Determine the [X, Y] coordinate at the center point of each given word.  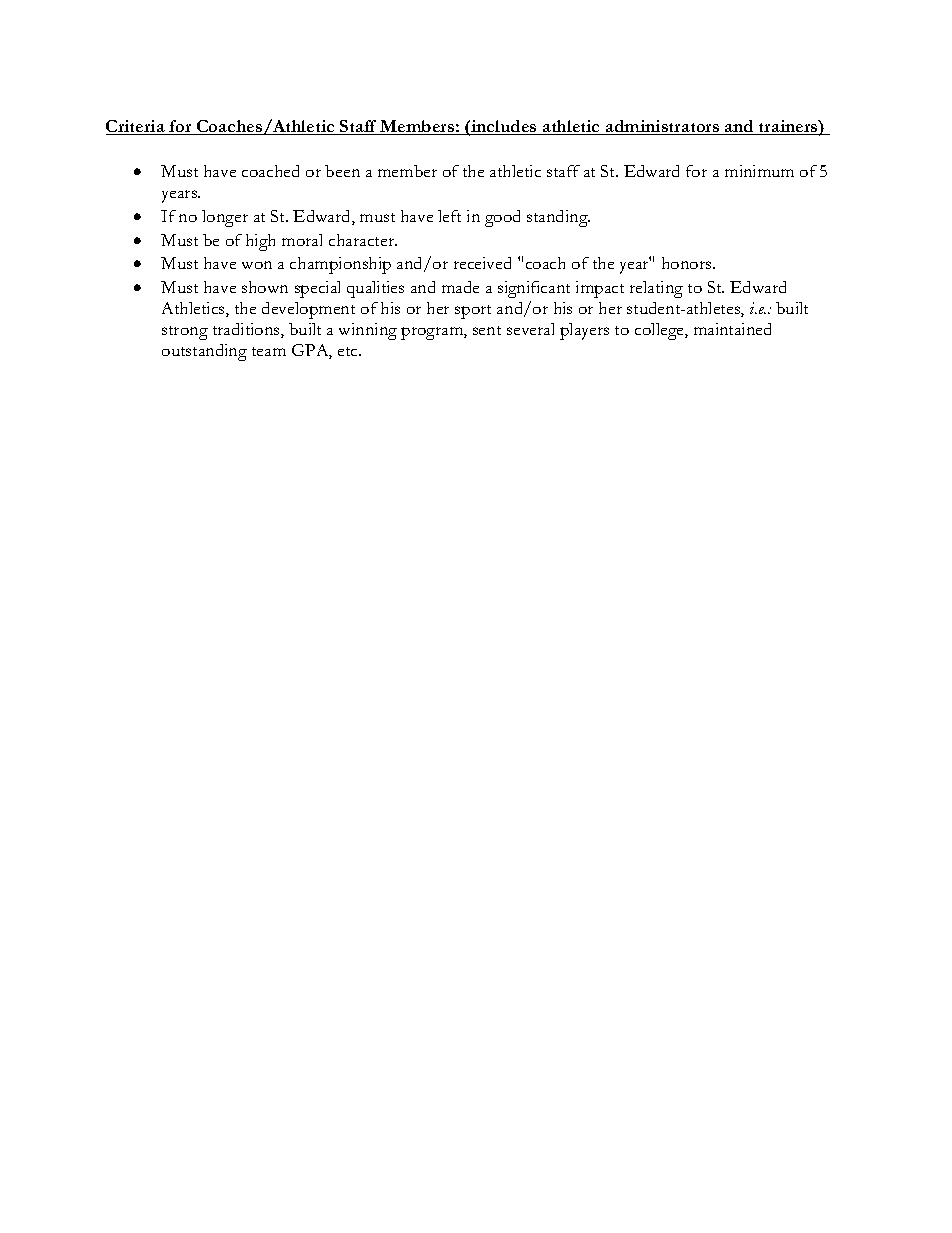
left [449, 216]
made [460, 287]
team [269, 351]
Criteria [136, 127]
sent [487, 330]
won [257, 265]
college [660, 331]
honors [688, 263]
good [502, 218]
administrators [663, 127]
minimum [759, 171]
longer [225, 218]
